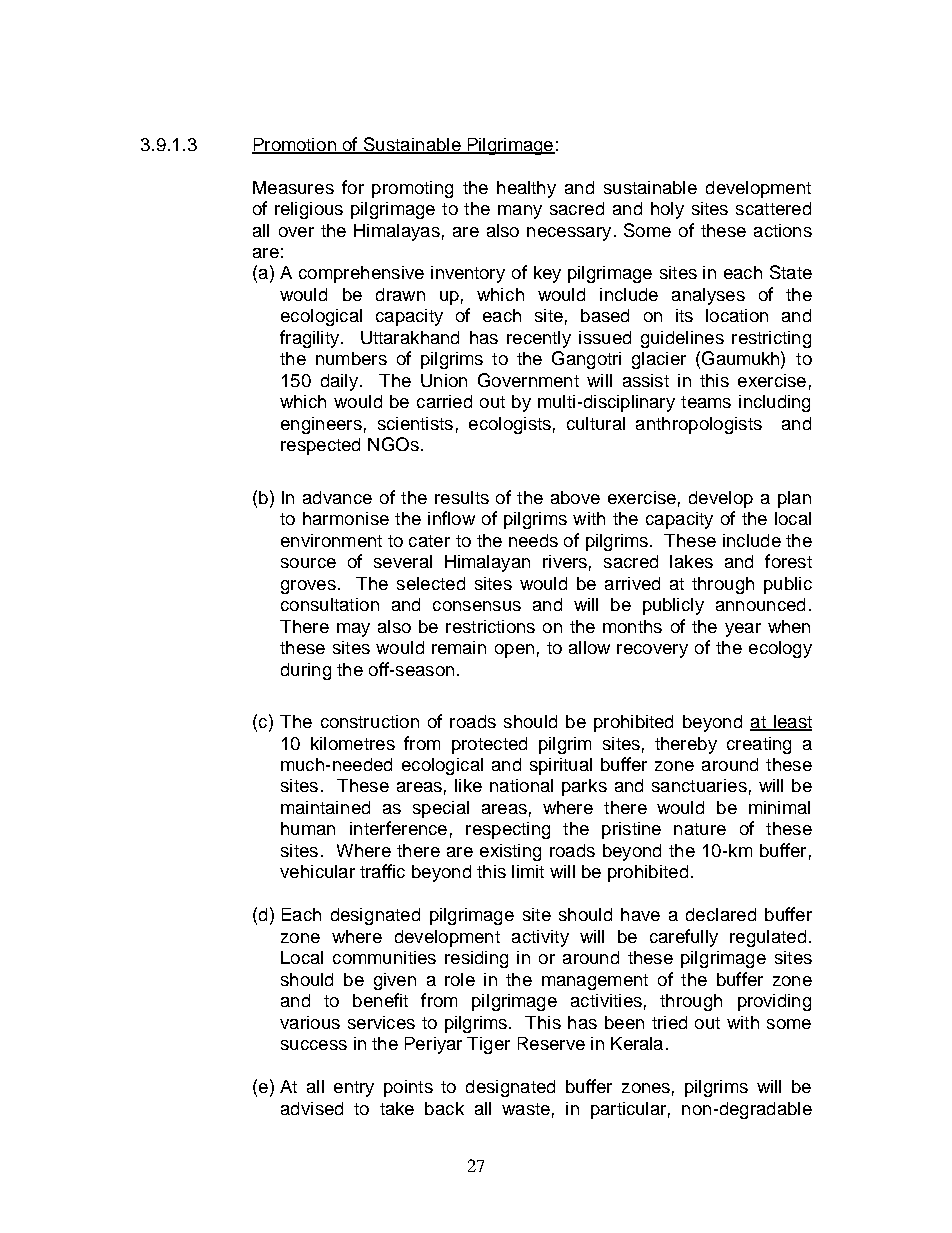  I want to click on creating, so click(759, 745).
